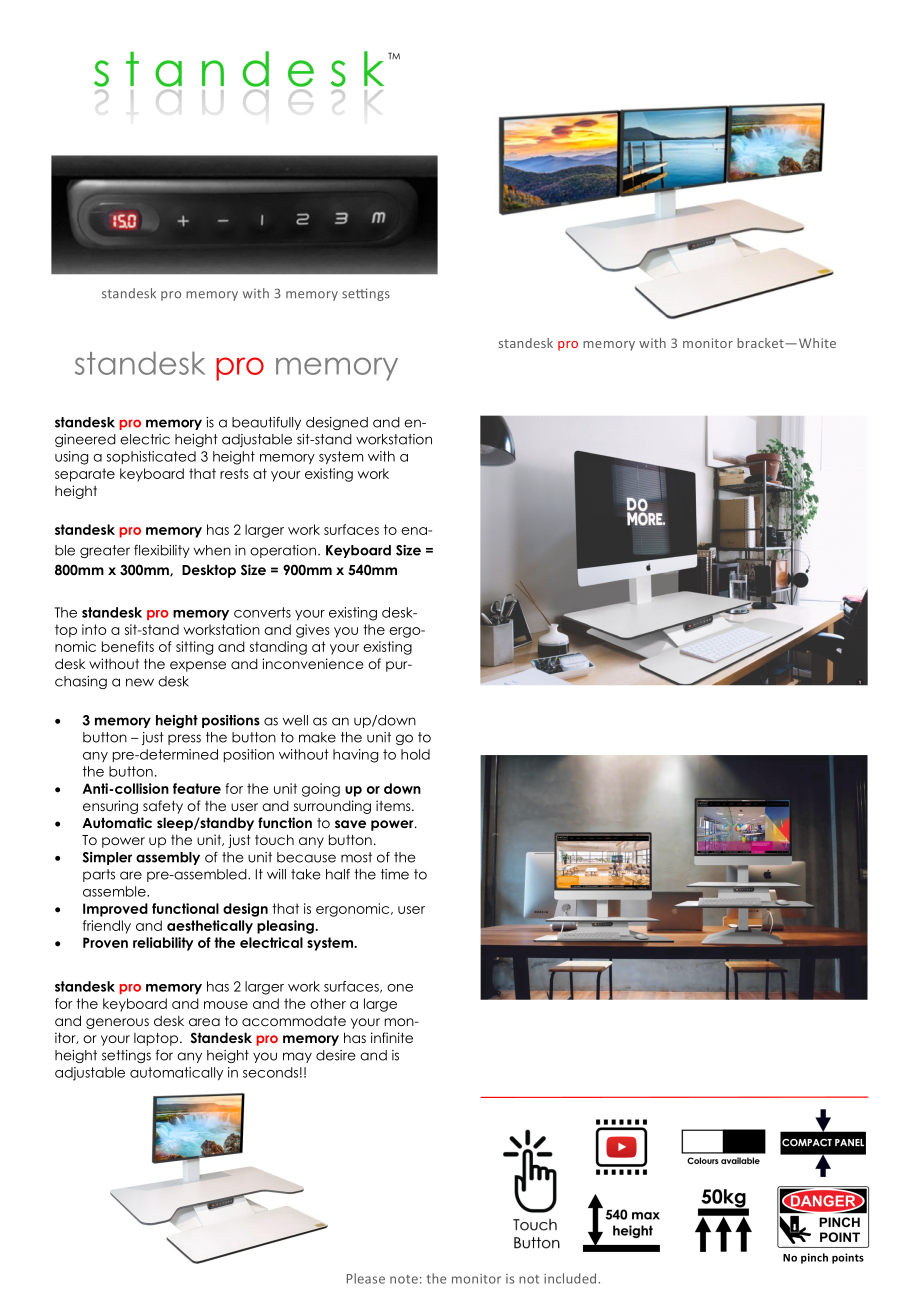  Describe the element at coordinates (400, 988) in the document. I see `one` at that location.
